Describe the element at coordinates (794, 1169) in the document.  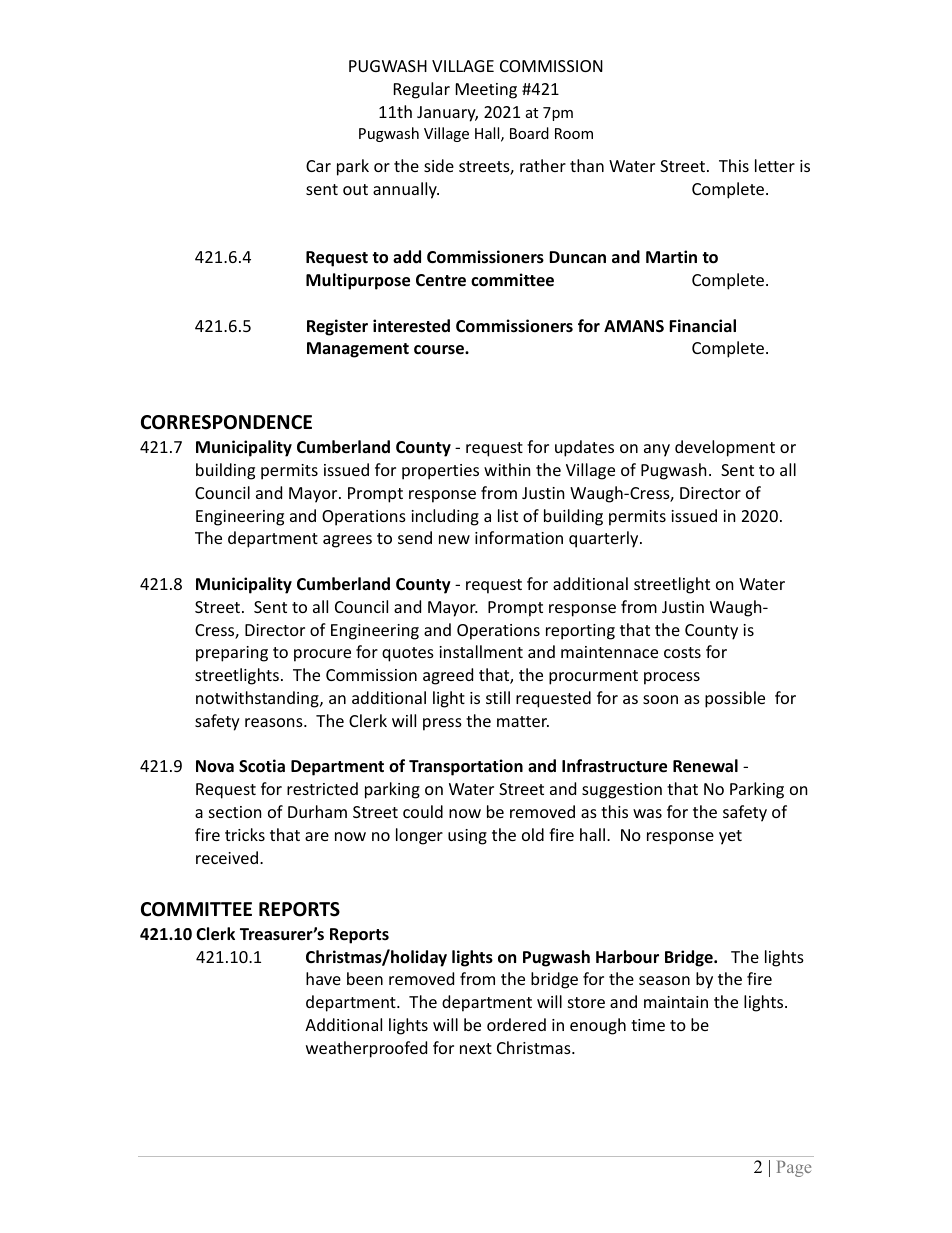
I see `Page` at that location.
